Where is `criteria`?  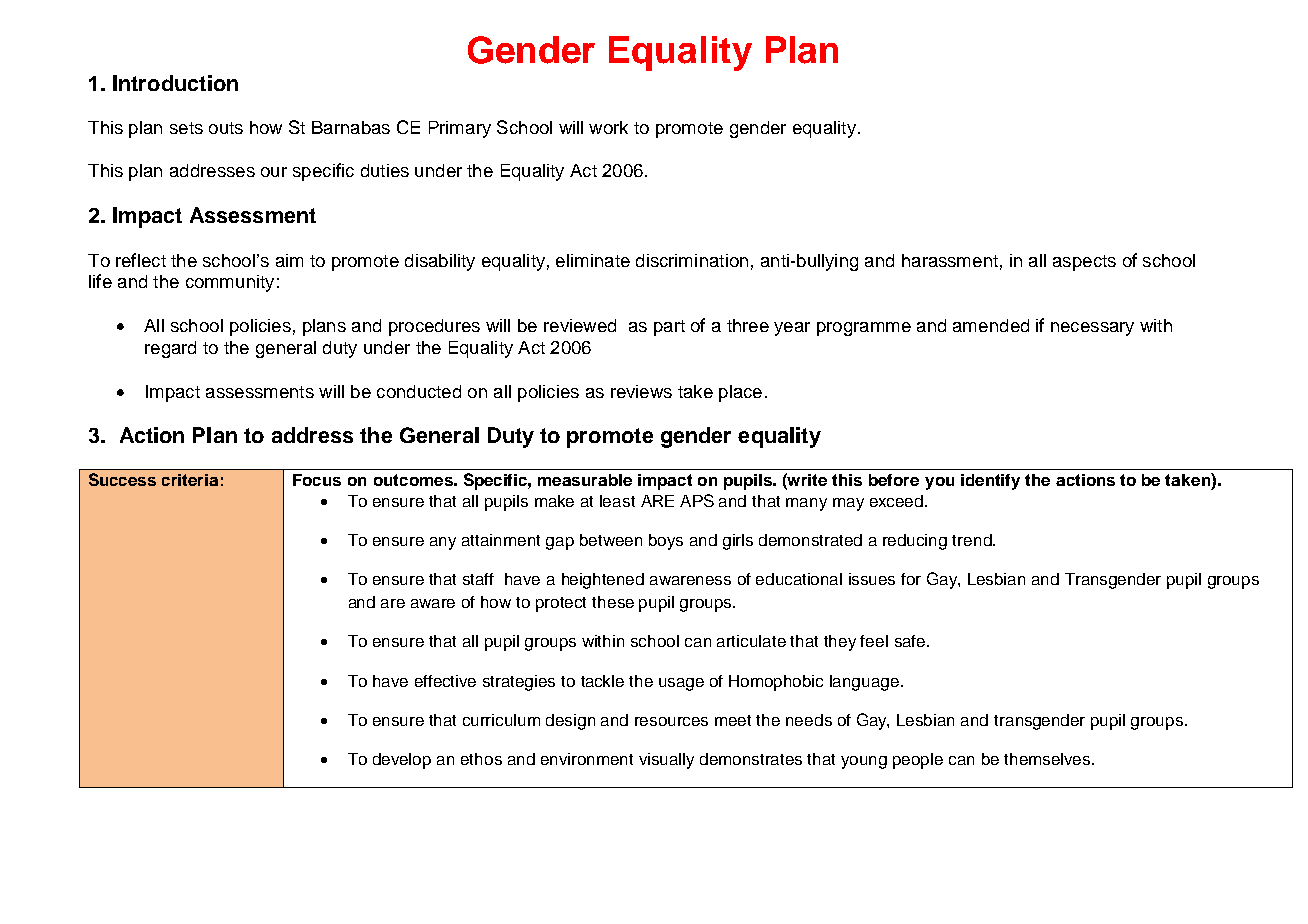 criteria is located at coordinates (190, 480).
